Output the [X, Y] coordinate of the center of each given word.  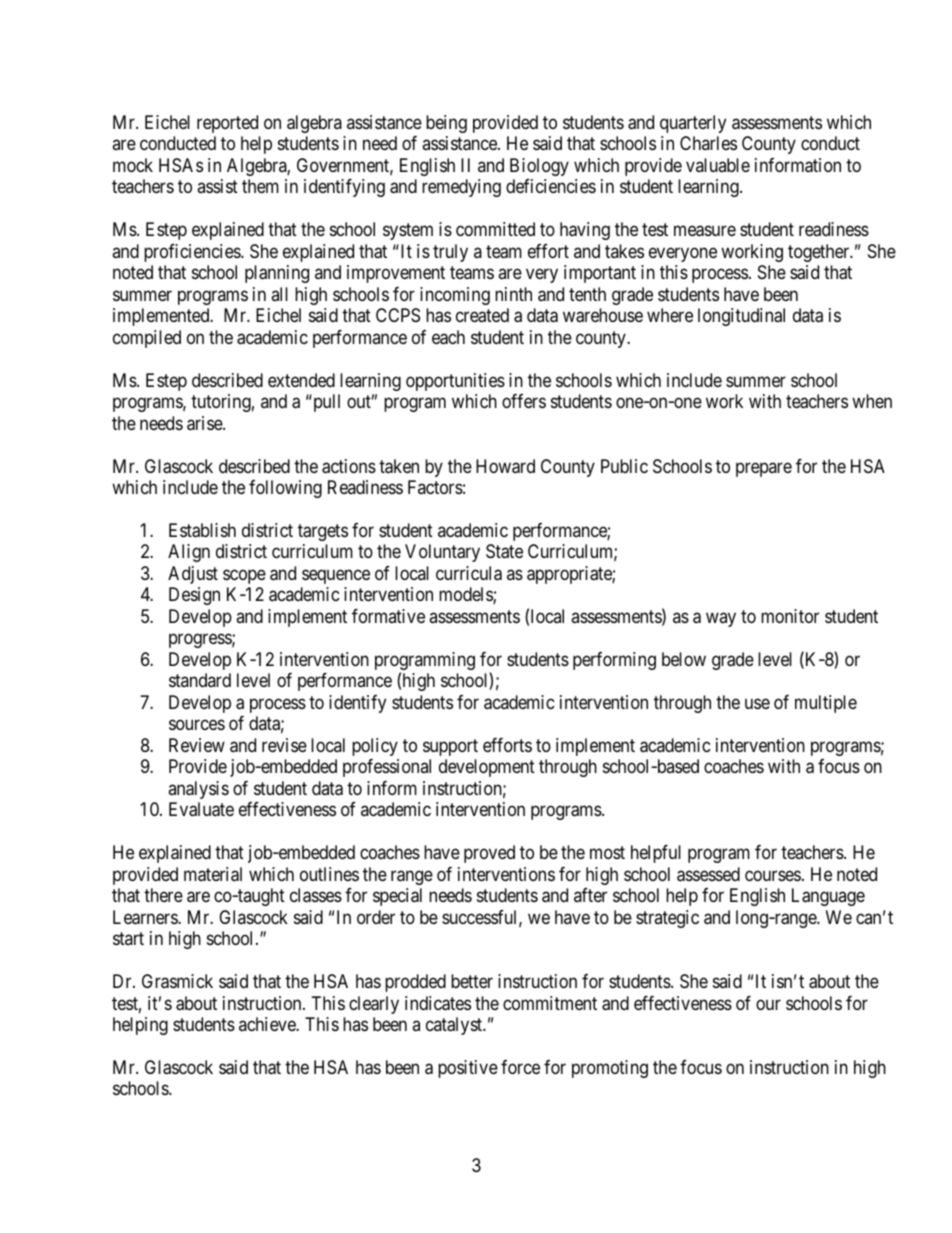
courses [773, 875]
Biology [539, 167]
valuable [718, 165]
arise [205, 423]
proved [489, 854]
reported [227, 124]
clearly [374, 1005]
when [872, 401]
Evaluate [201, 809]
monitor [790, 616]
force [520, 1067]
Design [194, 596]
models [466, 595]
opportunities [455, 382]
